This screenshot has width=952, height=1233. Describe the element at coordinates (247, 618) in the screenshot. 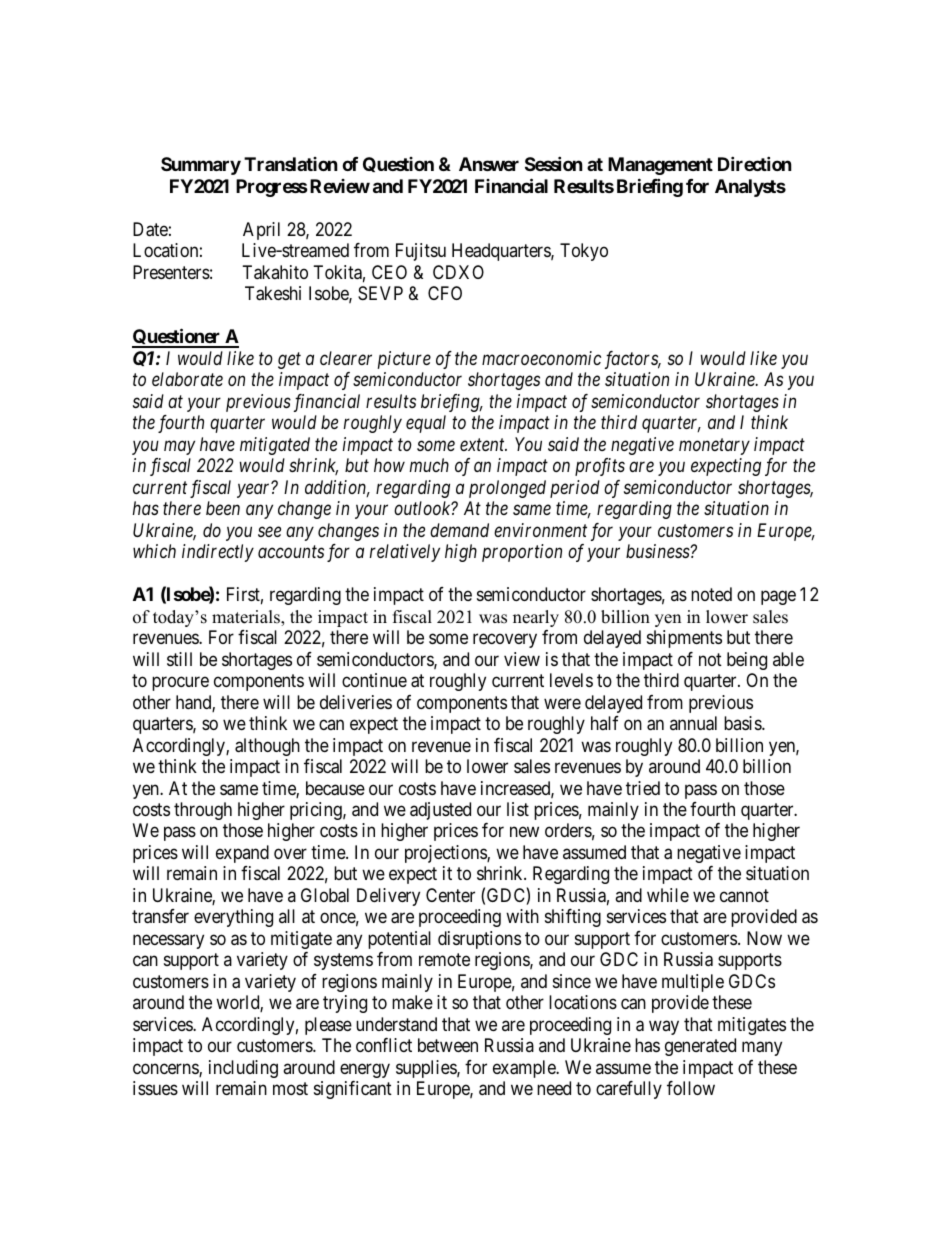

I see `materials` at that location.
